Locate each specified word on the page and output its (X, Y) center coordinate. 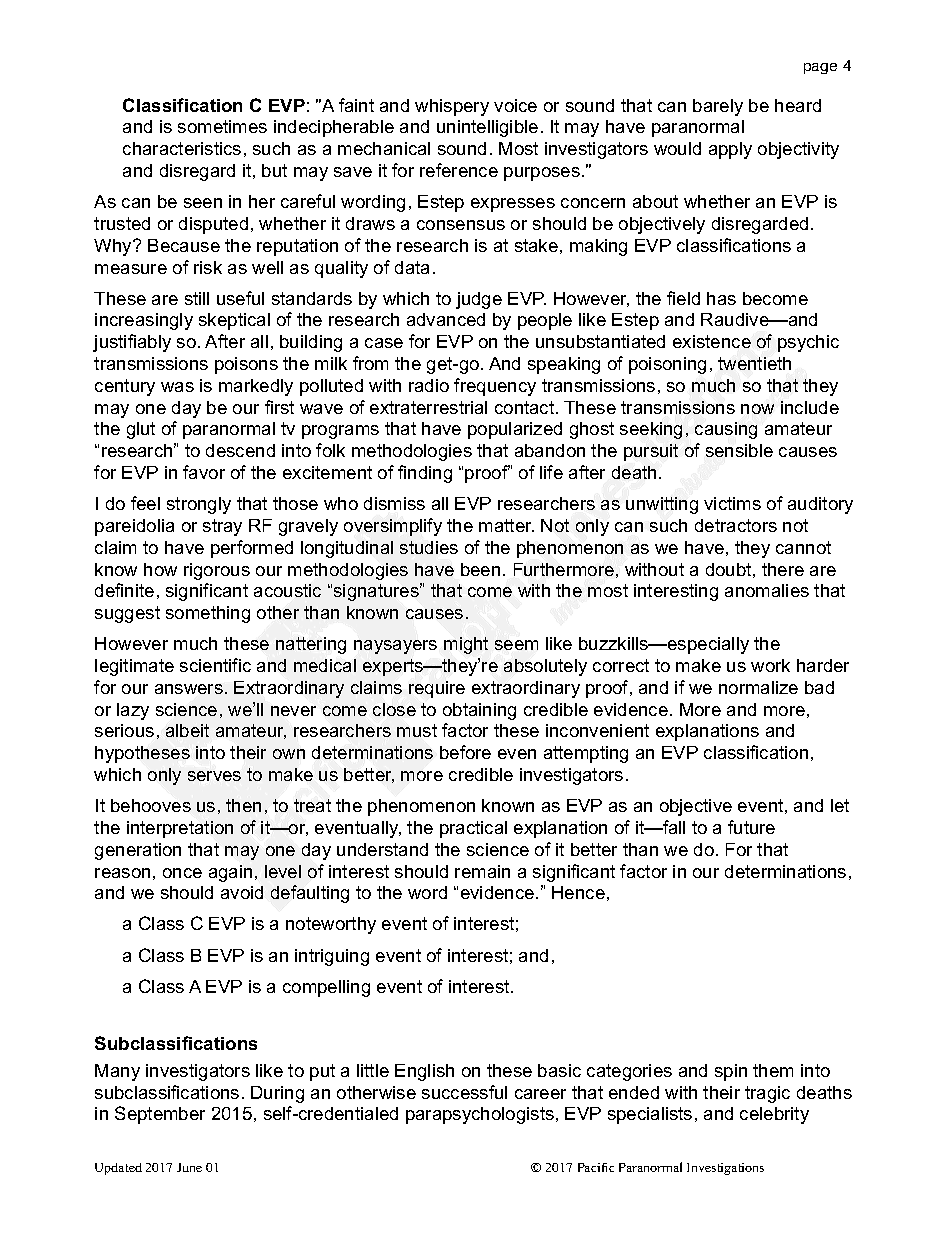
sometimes (222, 126)
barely (718, 107)
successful (464, 1092)
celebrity (774, 1115)
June (189, 1167)
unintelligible (487, 128)
